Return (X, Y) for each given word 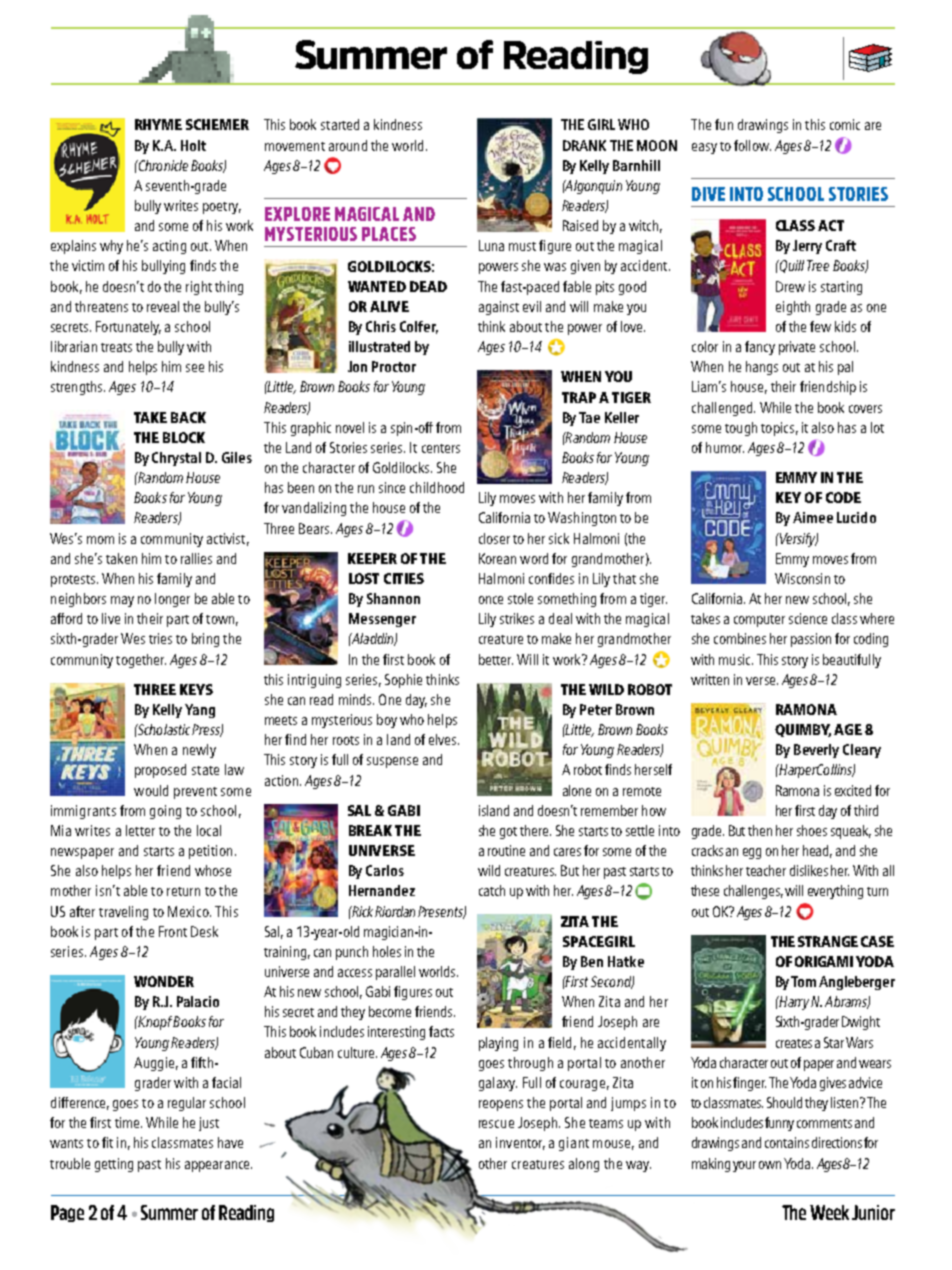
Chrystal (176, 459)
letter (140, 830)
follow (752, 145)
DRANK (584, 145)
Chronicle (162, 165)
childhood (437, 487)
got (508, 833)
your (744, 1166)
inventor (520, 1143)
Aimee (813, 517)
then (760, 830)
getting (114, 1165)
